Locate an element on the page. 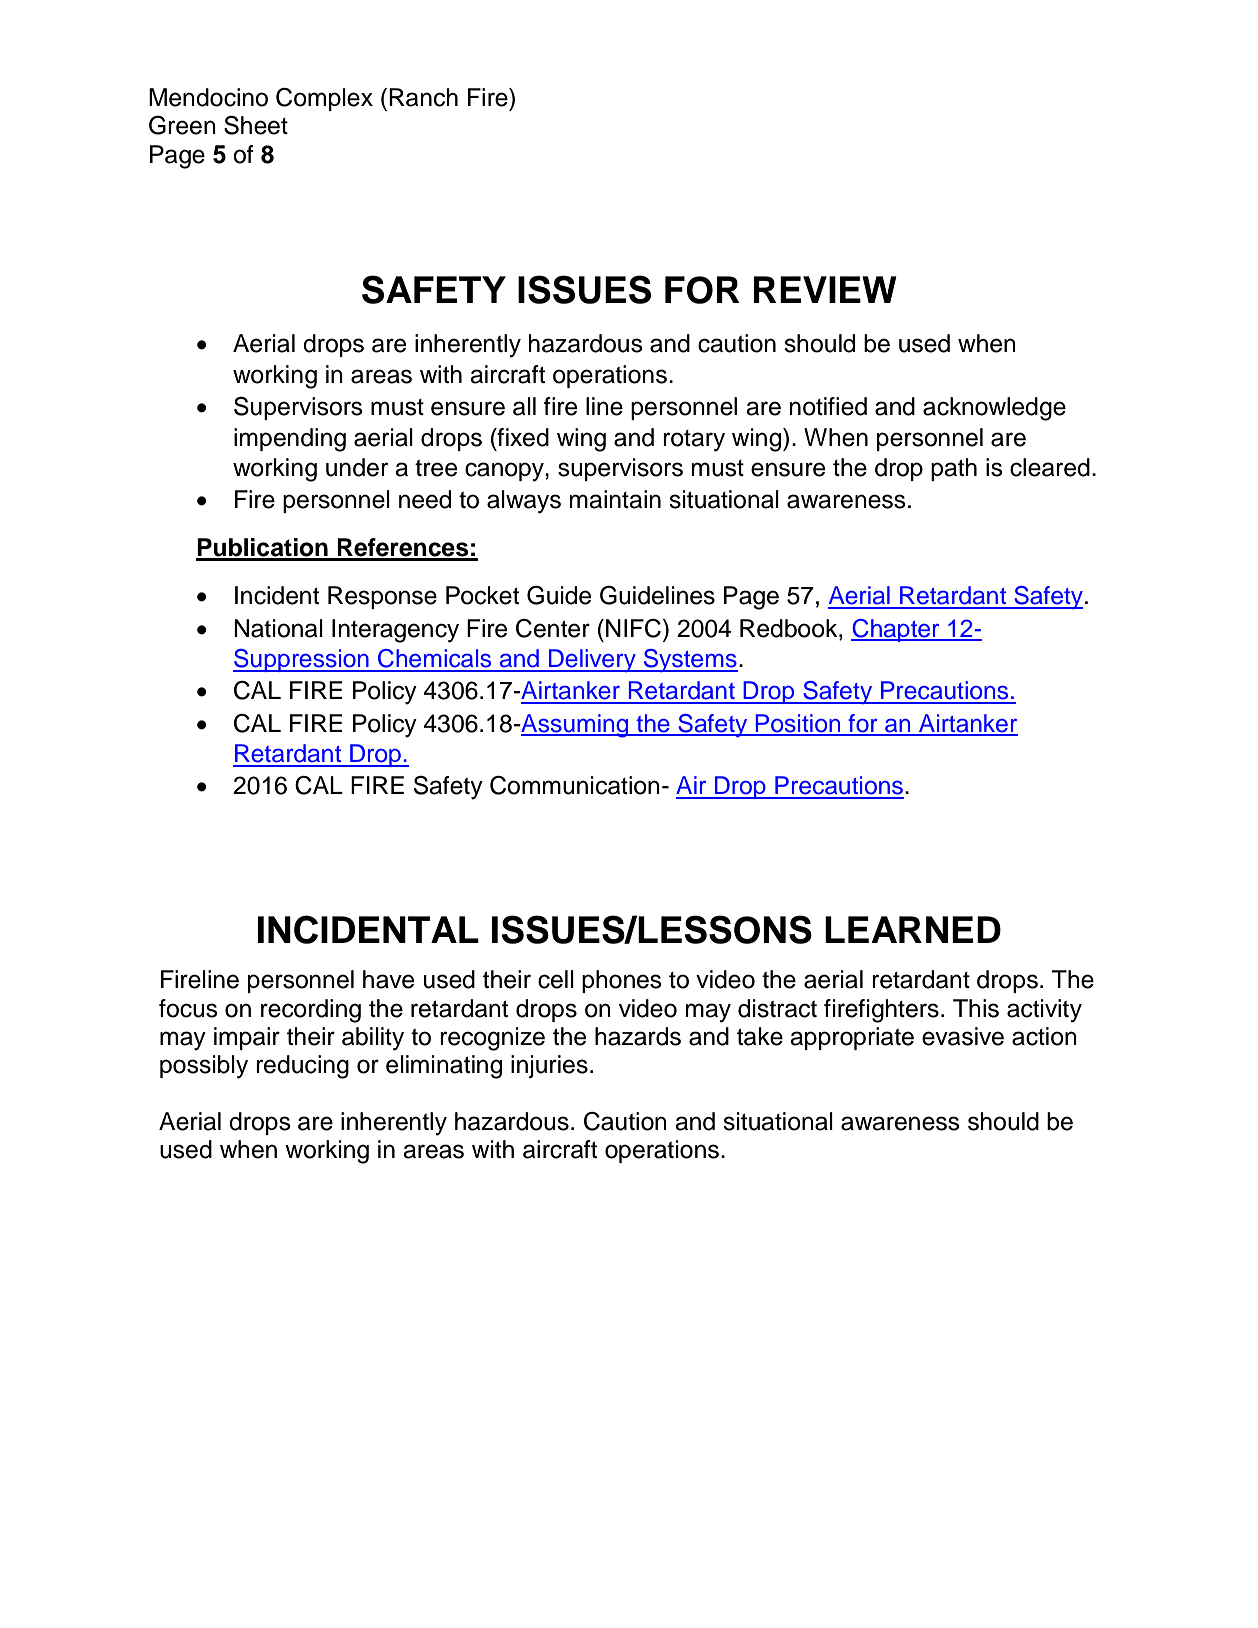  REVIEW is located at coordinates (825, 289).
